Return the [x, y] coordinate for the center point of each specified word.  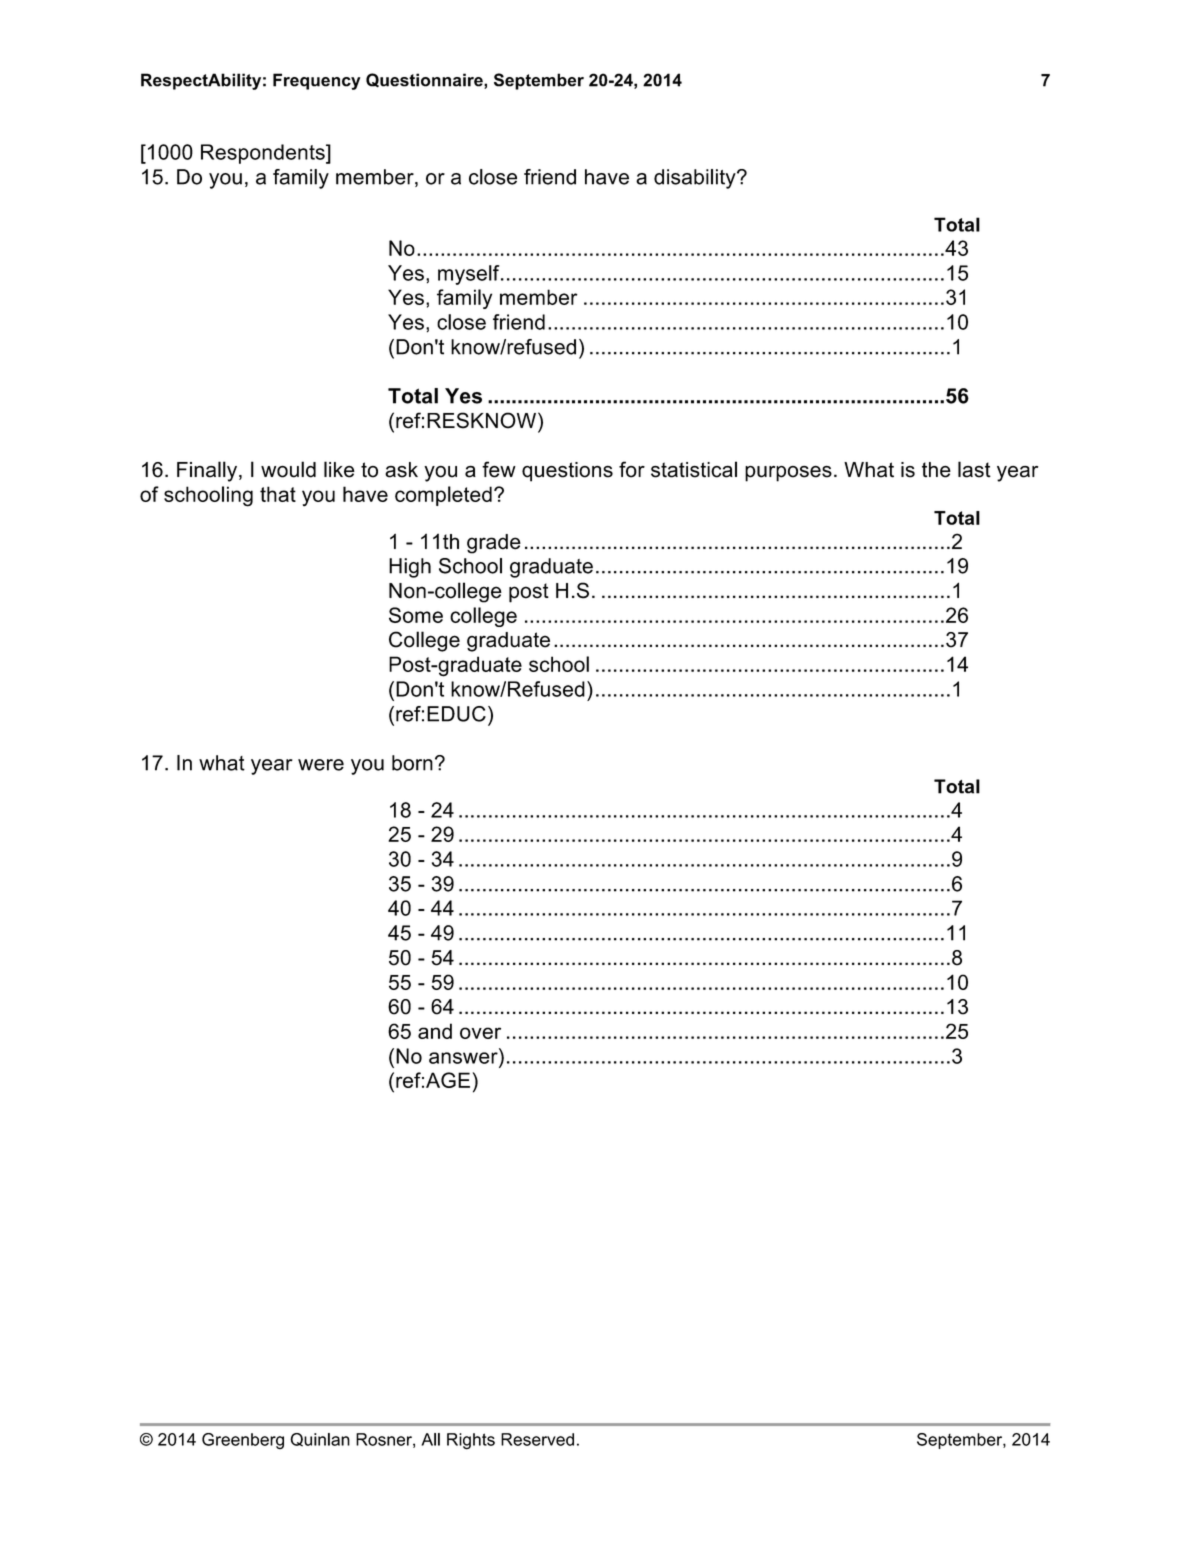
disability [696, 179]
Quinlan [320, 1440]
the [936, 470]
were [321, 765]
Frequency [316, 81]
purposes [788, 474]
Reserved [537, 1439]
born [412, 763]
